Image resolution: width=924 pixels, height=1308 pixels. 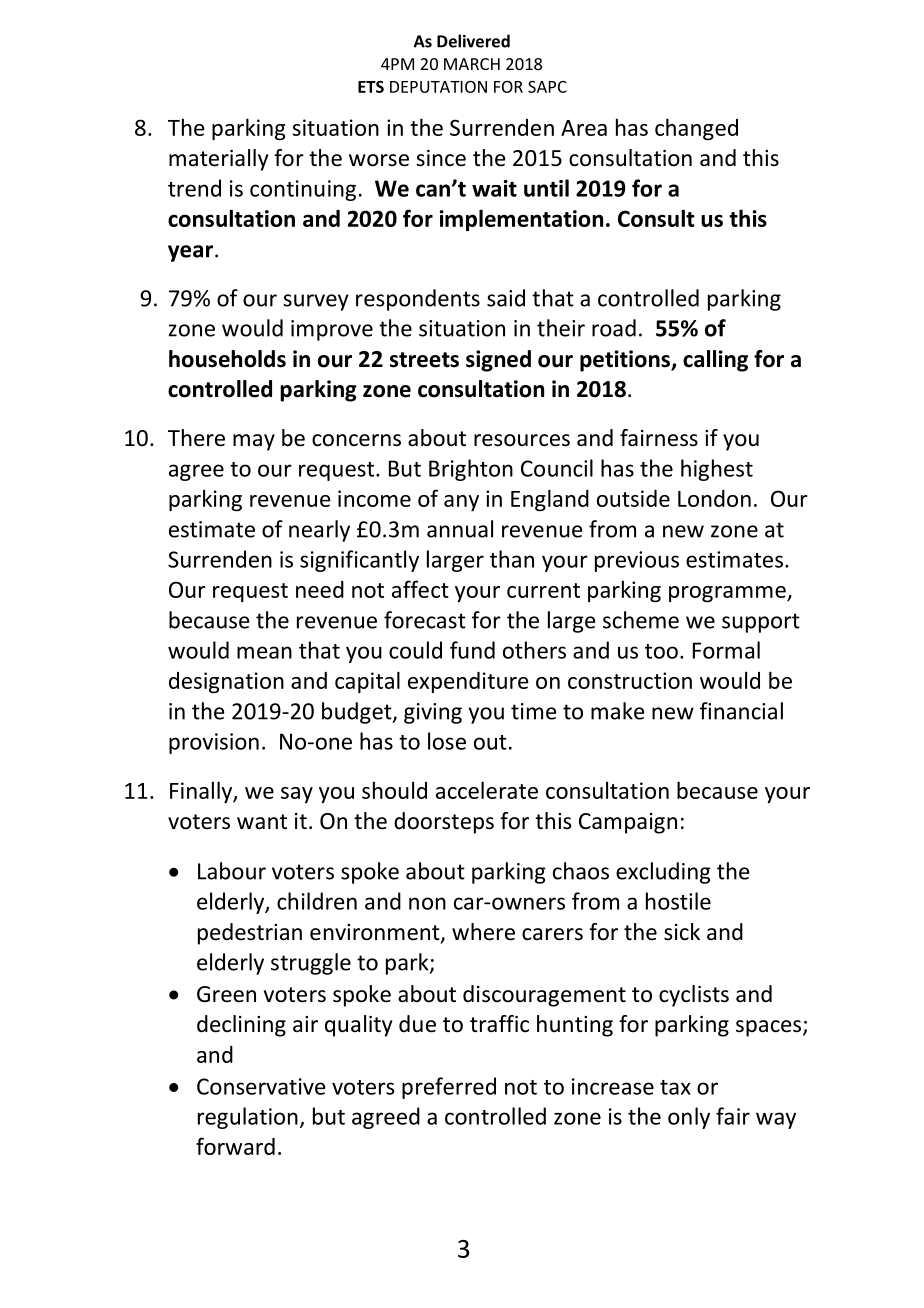 I want to click on changed, so click(x=696, y=129).
